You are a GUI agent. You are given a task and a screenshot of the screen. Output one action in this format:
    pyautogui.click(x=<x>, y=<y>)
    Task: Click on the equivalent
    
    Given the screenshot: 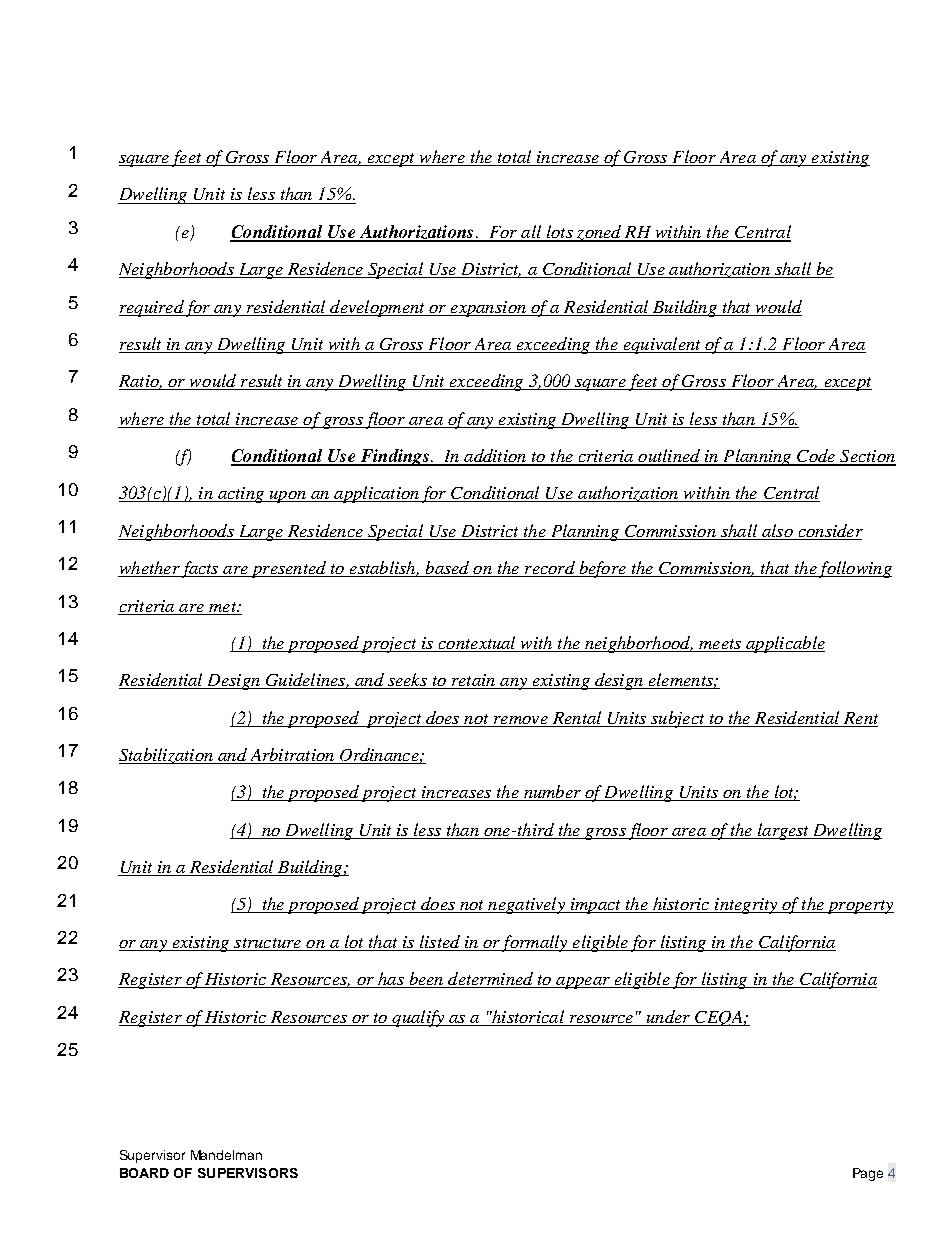 What is the action you would take?
    pyautogui.click(x=662, y=345)
